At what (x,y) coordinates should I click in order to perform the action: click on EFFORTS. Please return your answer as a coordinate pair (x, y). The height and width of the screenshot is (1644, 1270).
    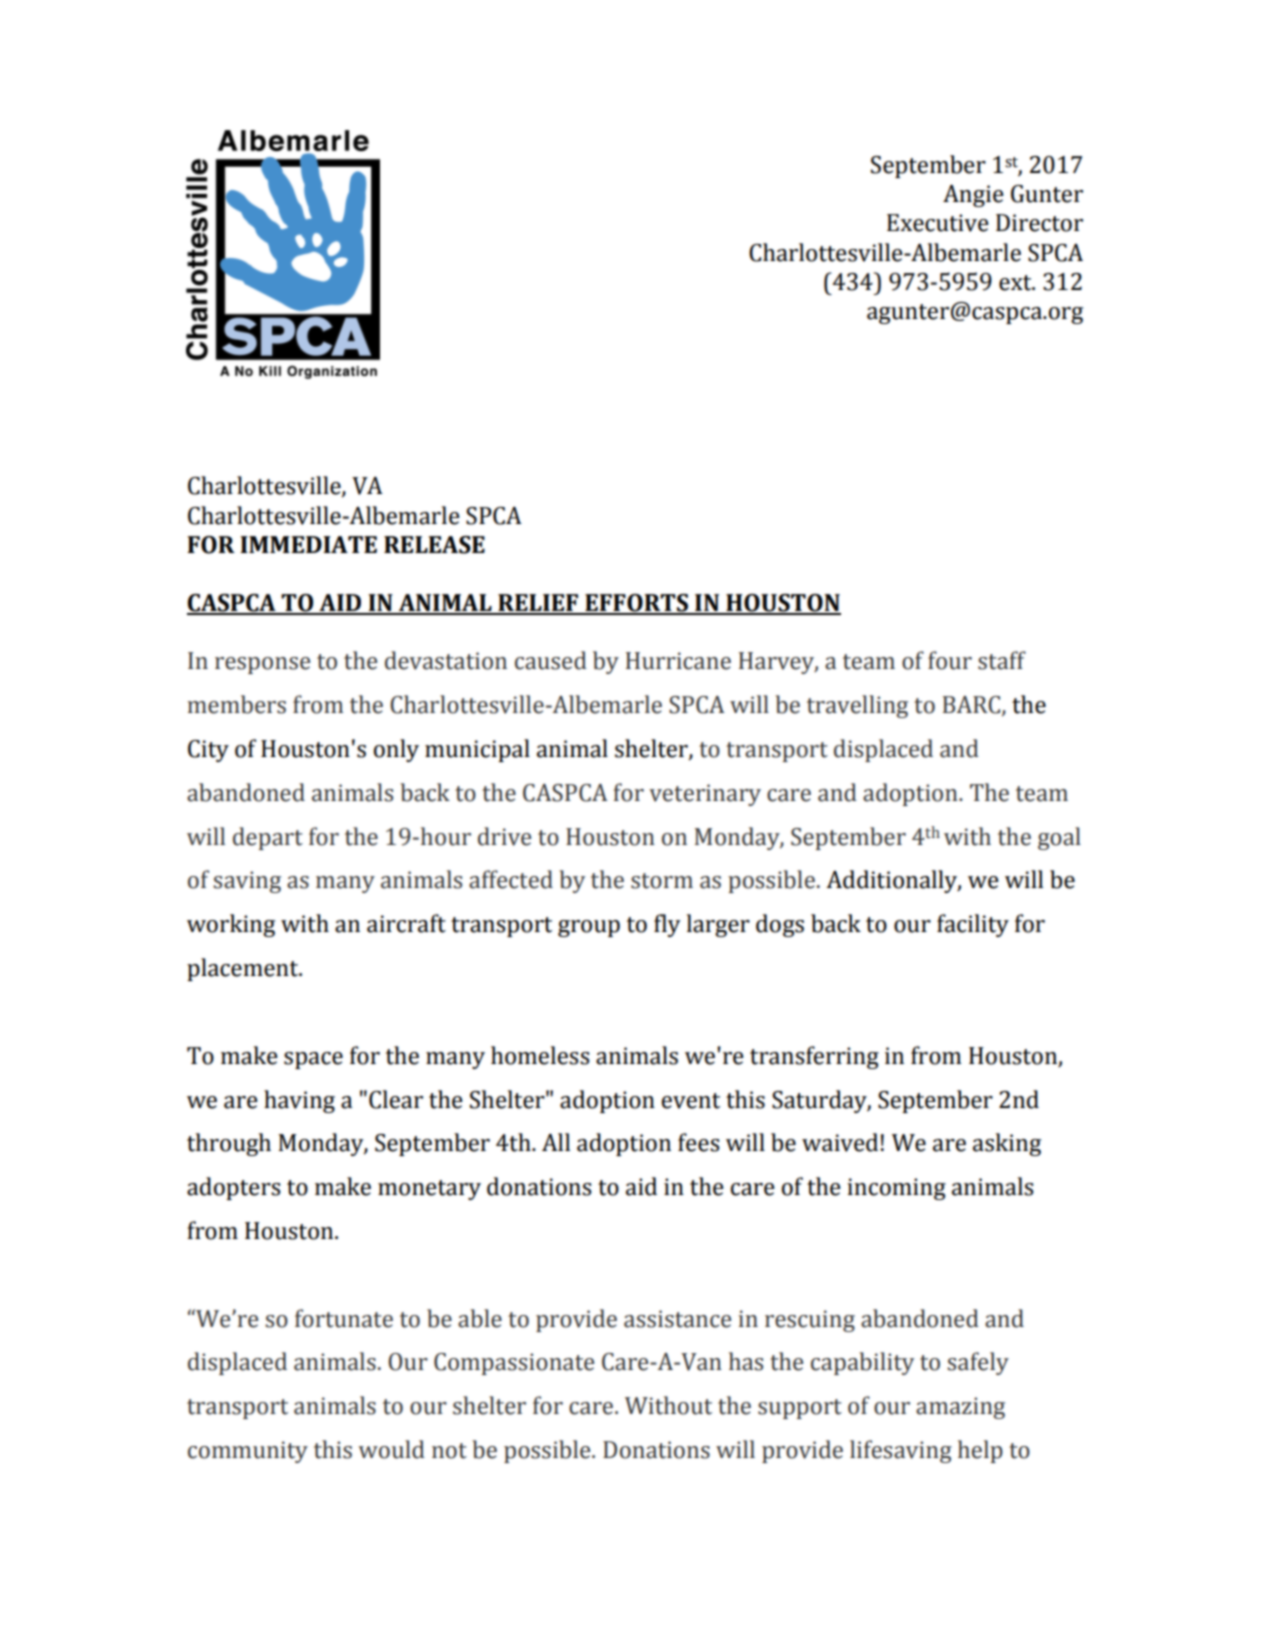
    Looking at the image, I should click on (637, 604).
